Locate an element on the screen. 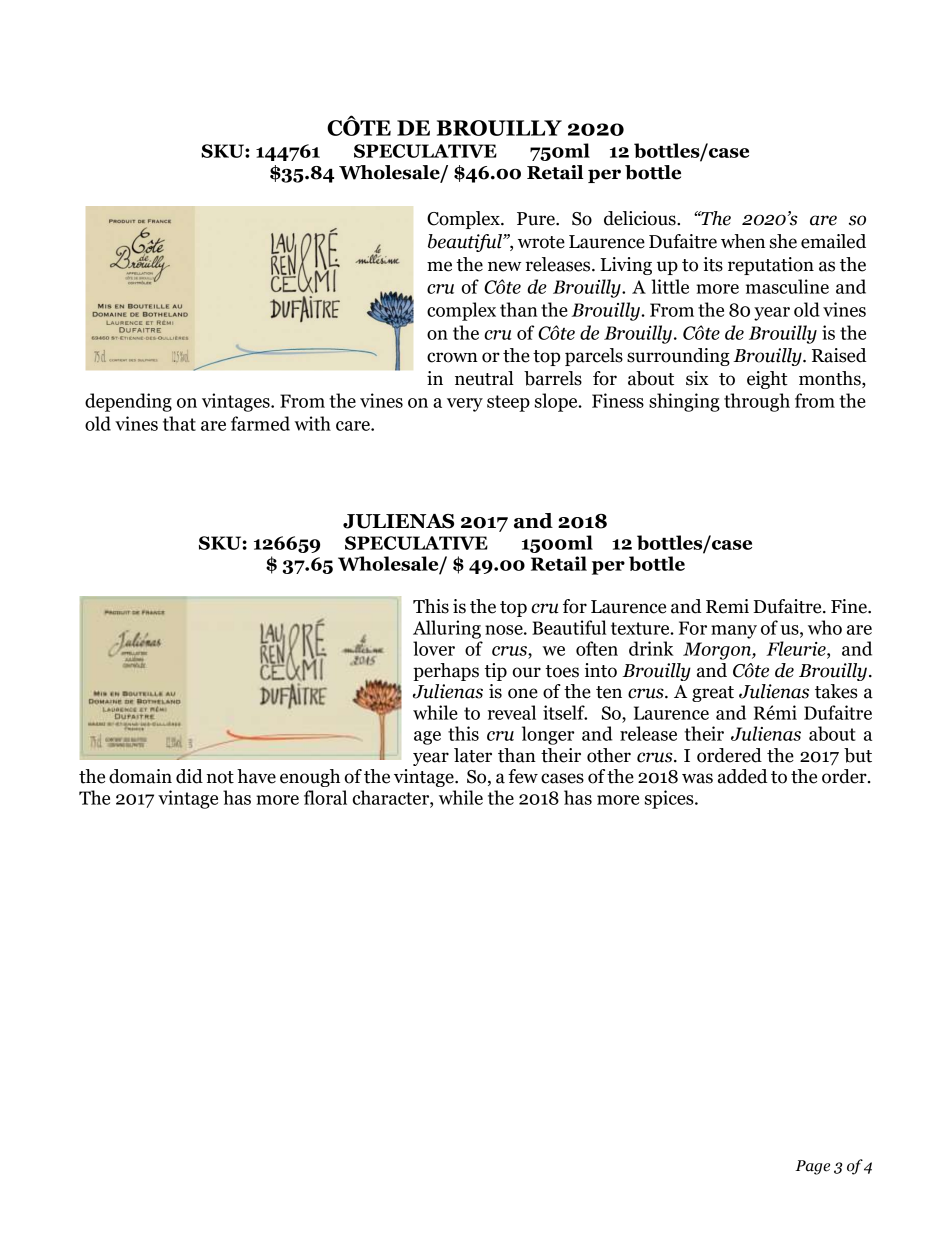 This screenshot has width=952, height=1233. Page is located at coordinates (812, 1167).
